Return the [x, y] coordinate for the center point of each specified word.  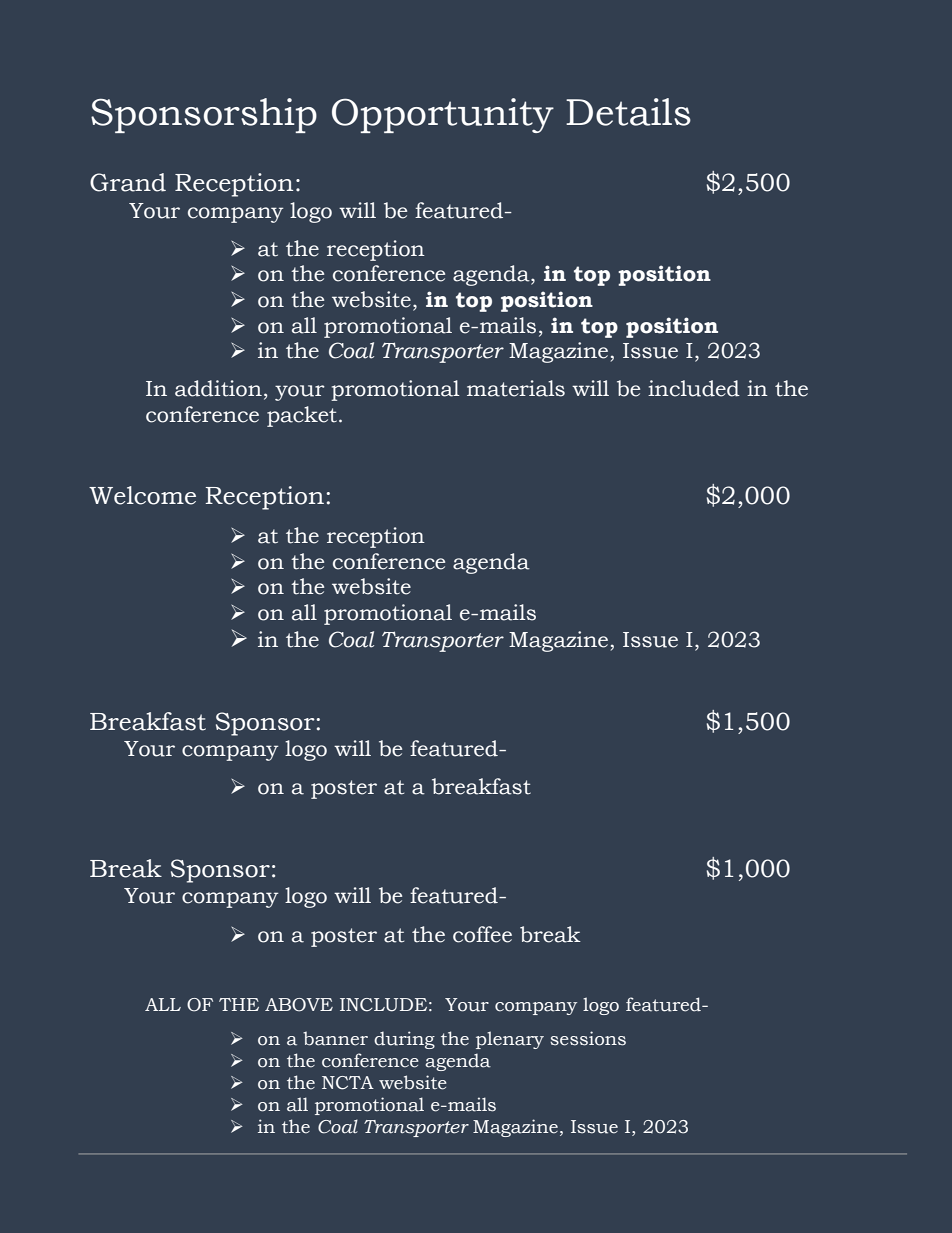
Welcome [142, 495]
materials [516, 388]
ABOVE [299, 1005]
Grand [128, 182]
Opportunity [443, 115]
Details [628, 112]
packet [302, 416]
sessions [588, 1038]
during [404, 1040]
